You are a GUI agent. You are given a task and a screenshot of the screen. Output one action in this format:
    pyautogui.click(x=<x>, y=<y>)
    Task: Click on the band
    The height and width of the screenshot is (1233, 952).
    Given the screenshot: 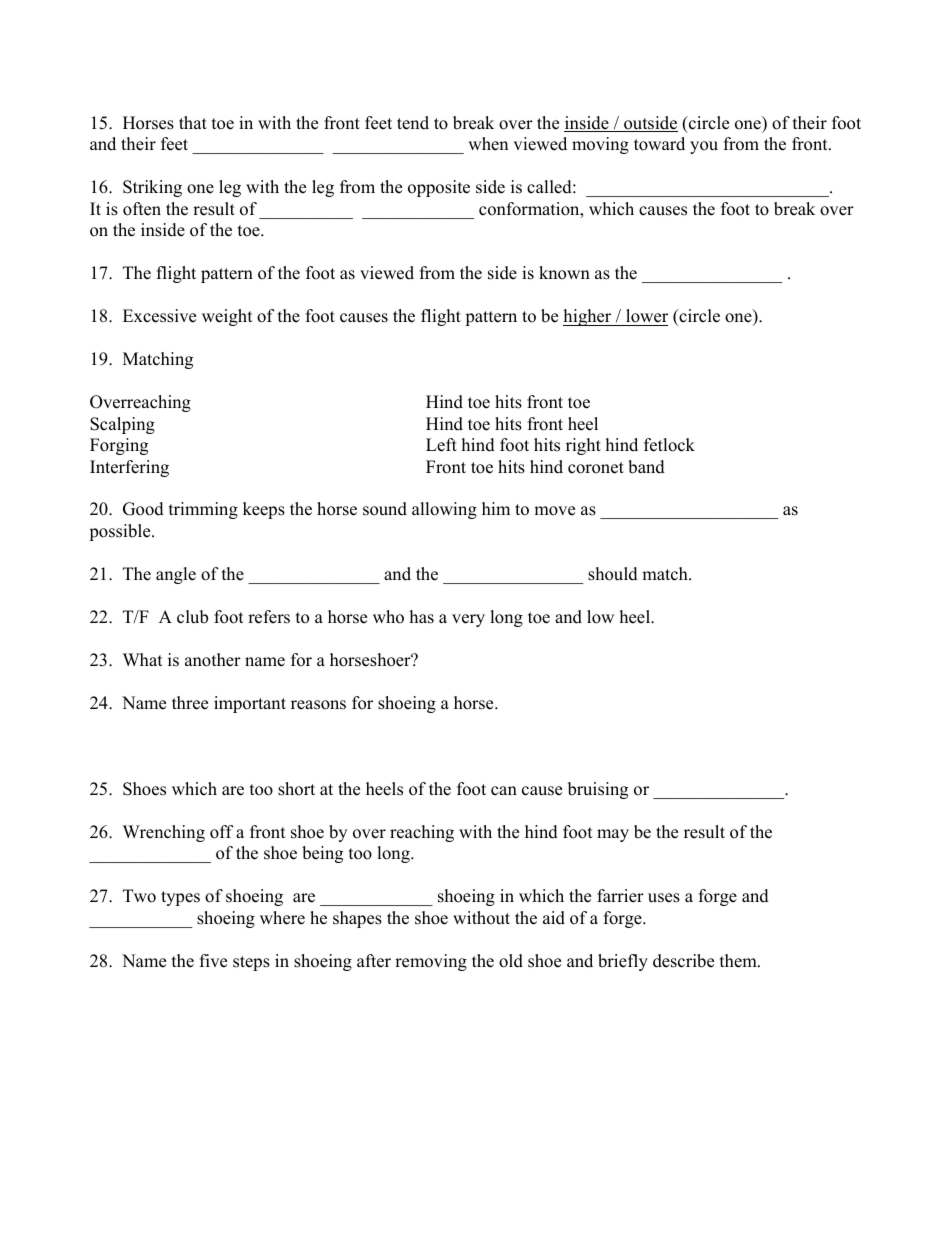 What is the action you would take?
    pyautogui.click(x=646, y=467)
